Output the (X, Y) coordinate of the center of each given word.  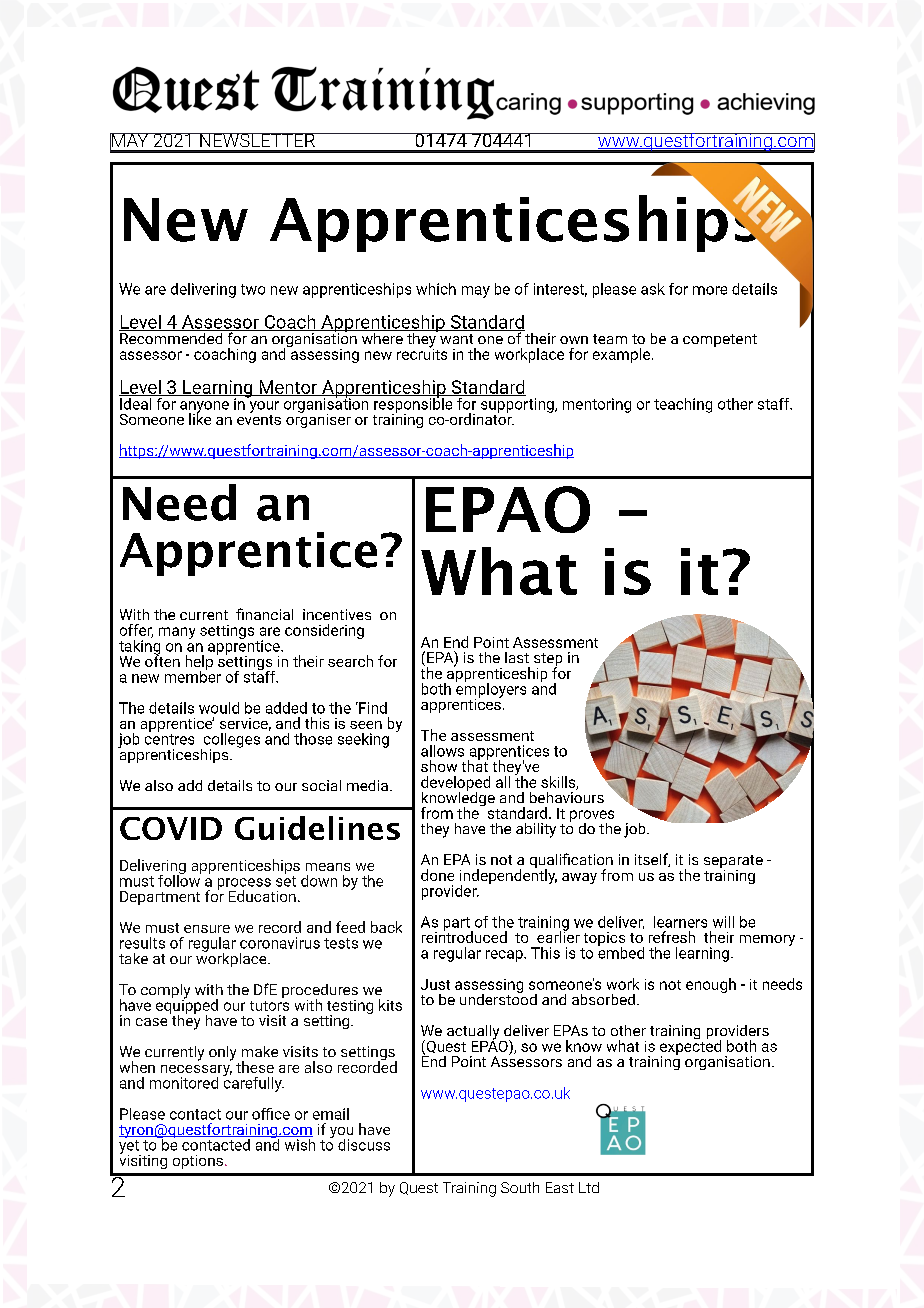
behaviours (567, 796)
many (177, 633)
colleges (230, 741)
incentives (337, 614)
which (436, 289)
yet (130, 1148)
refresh (672, 937)
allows (442, 751)
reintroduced (464, 936)
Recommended (172, 337)
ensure (207, 929)
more (710, 290)
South (520, 1187)
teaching (683, 405)
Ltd (589, 1187)
